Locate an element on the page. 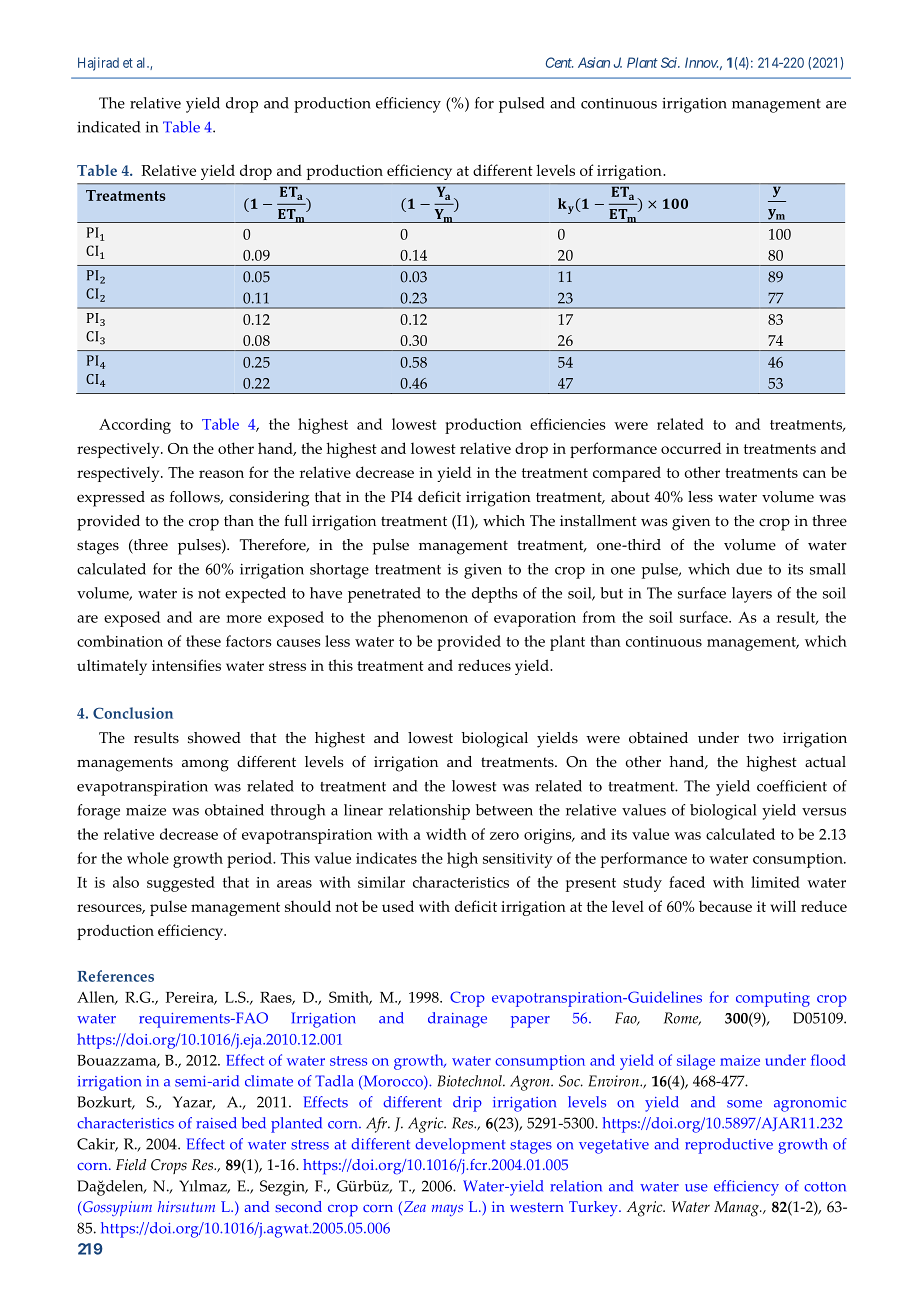  used is located at coordinates (398, 906).
